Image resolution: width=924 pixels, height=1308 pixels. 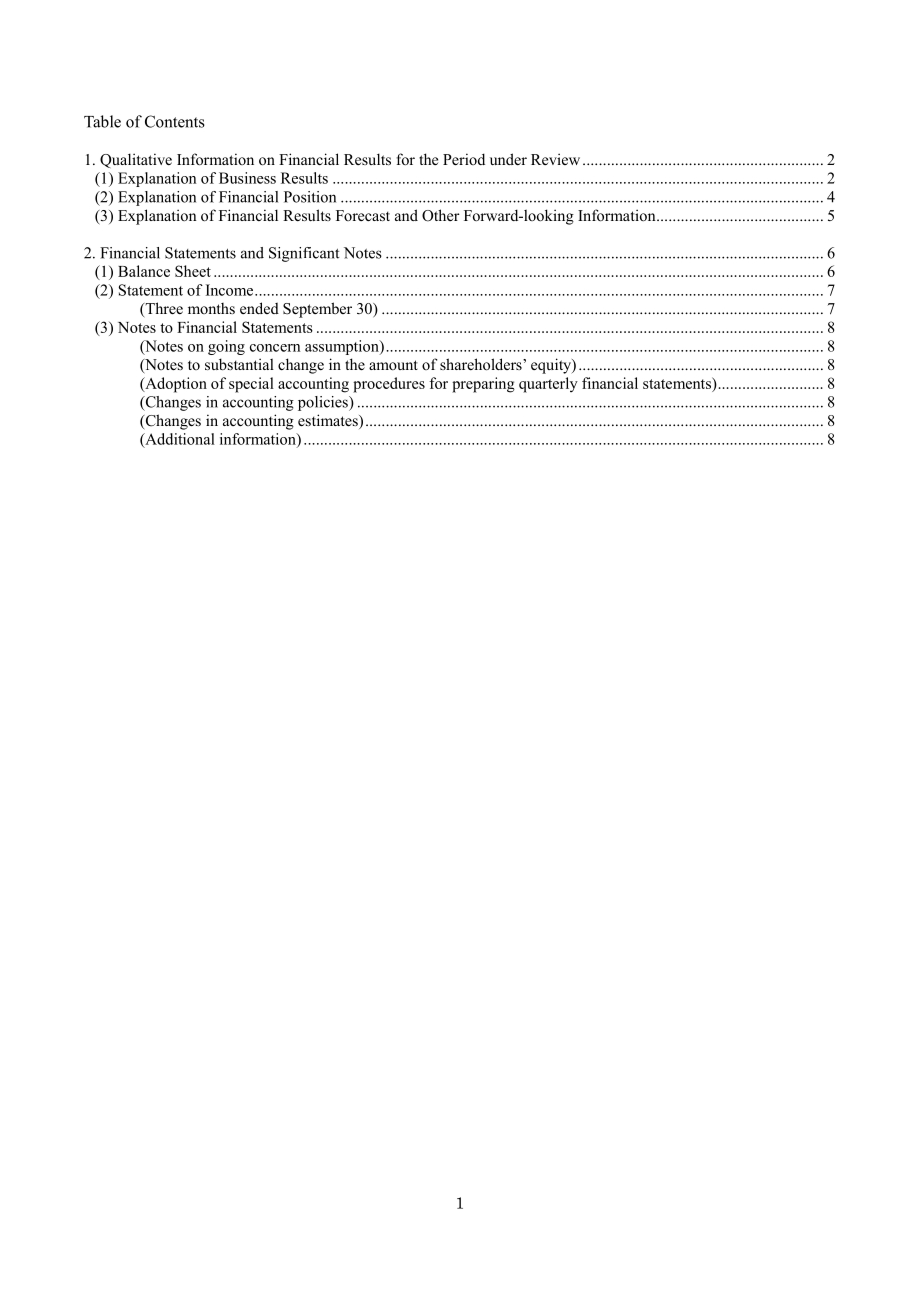 I want to click on Business, so click(x=247, y=178).
